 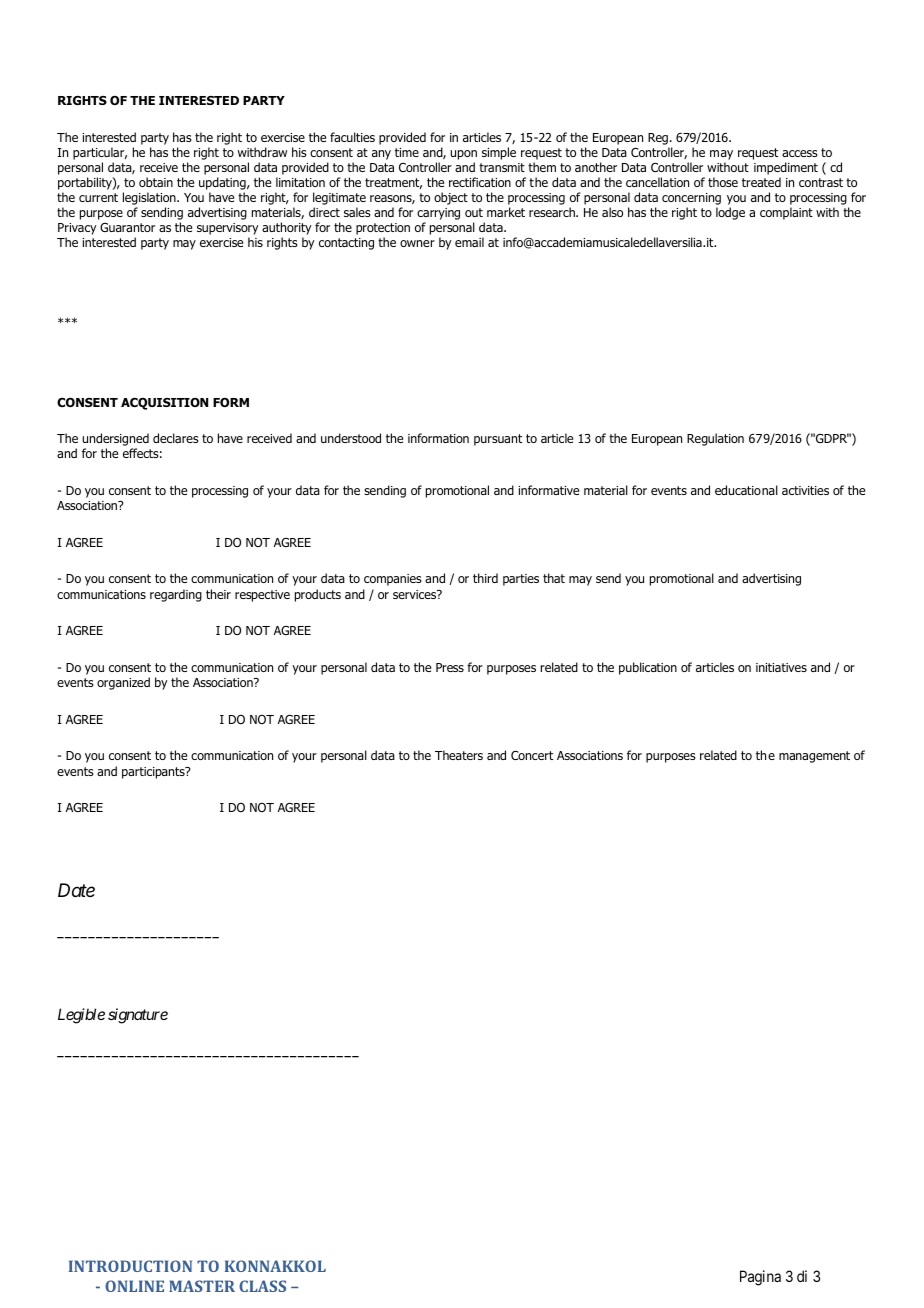 What do you see at coordinates (498, 440) in the screenshot?
I see `pursuant` at bounding box center [498, 440].
